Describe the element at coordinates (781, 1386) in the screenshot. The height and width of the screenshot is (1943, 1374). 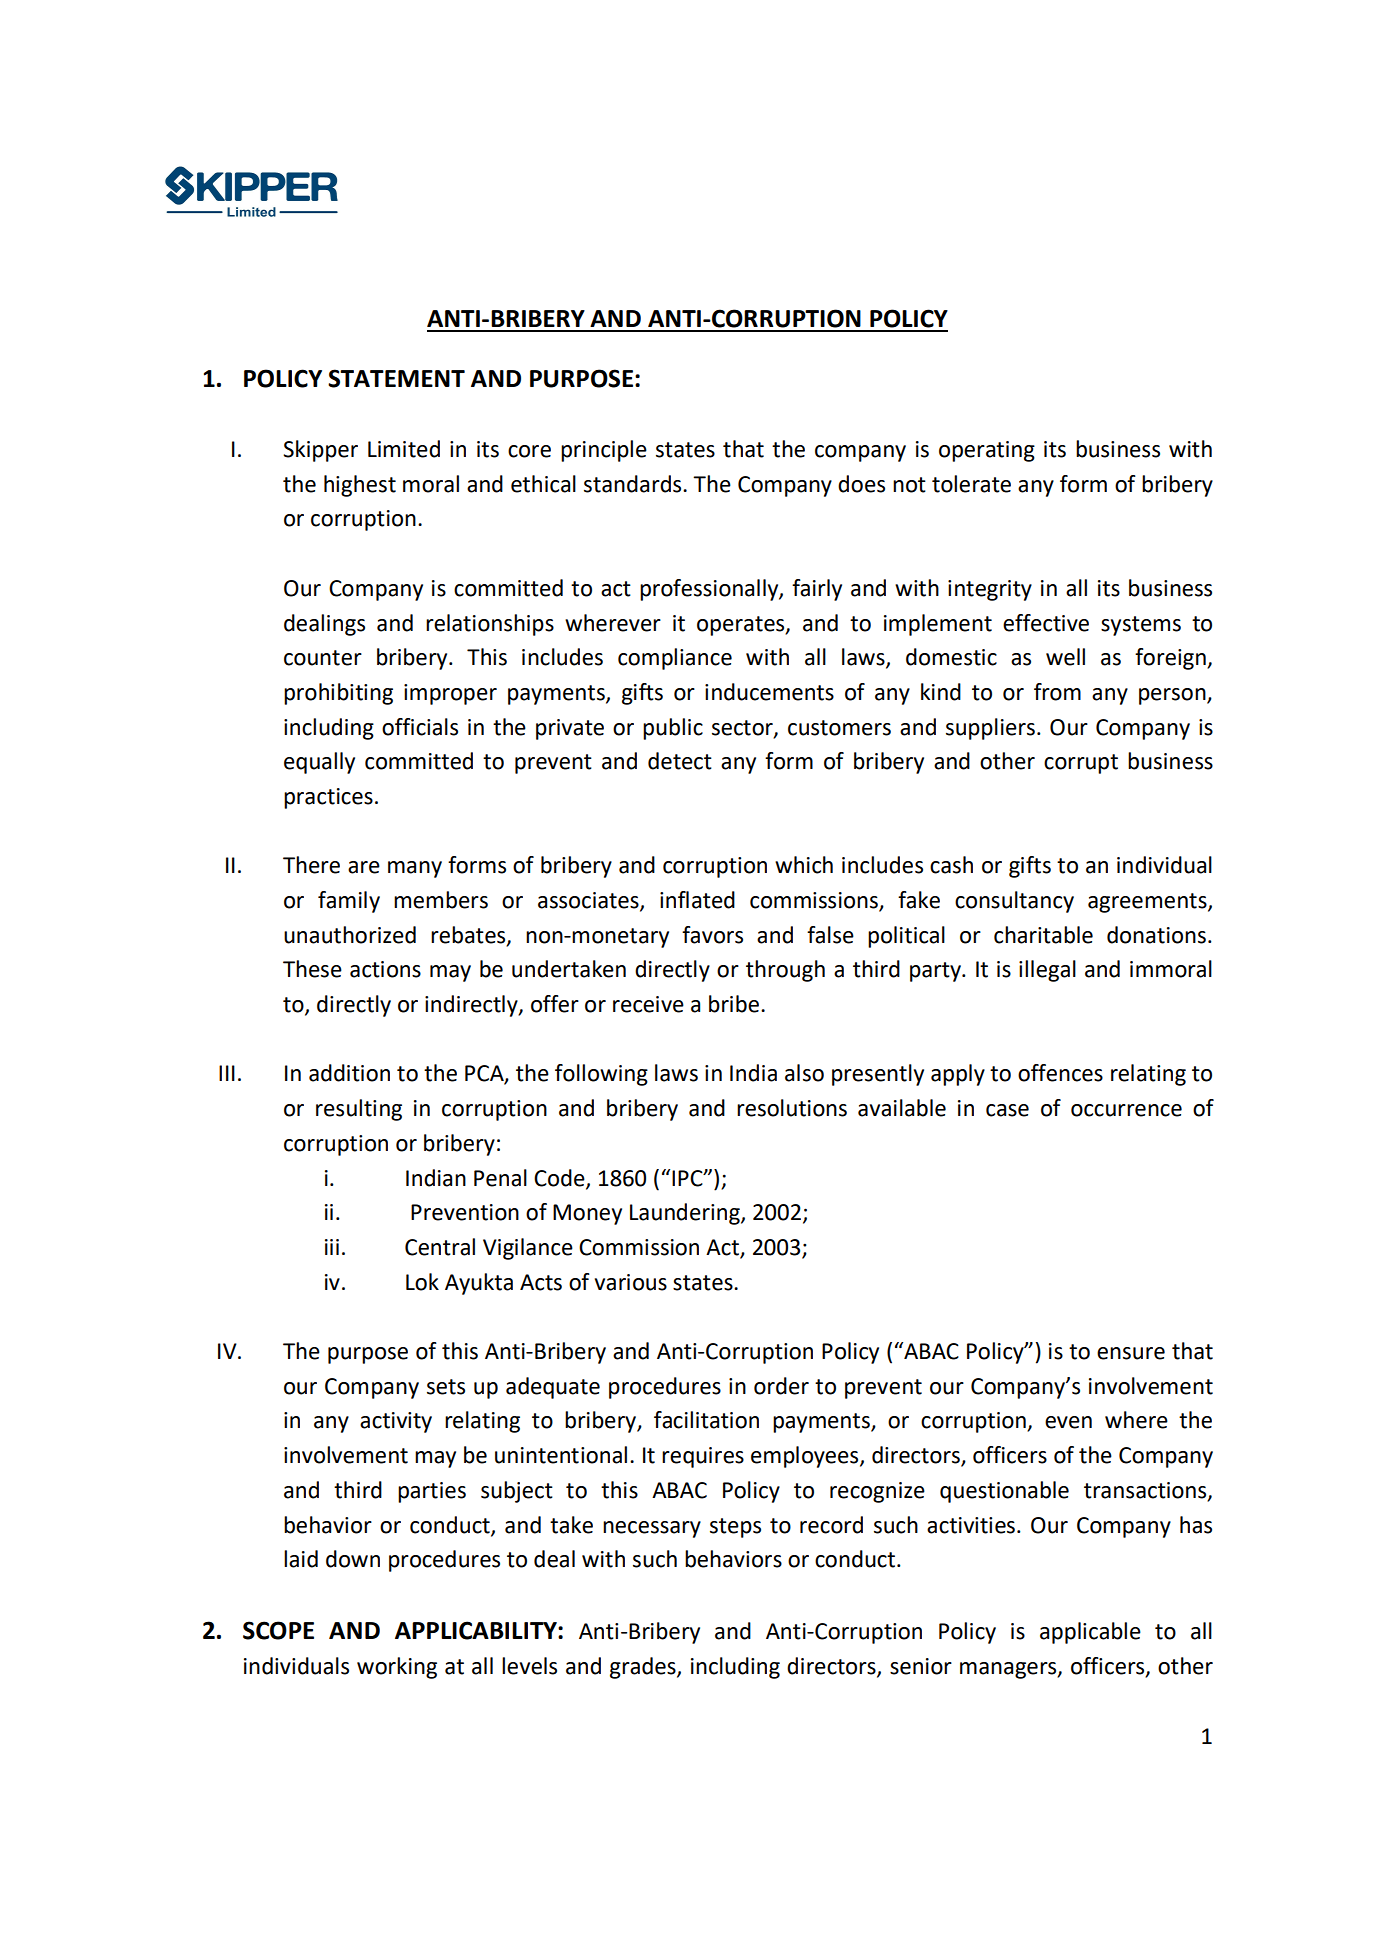
I see `order` at that location.
